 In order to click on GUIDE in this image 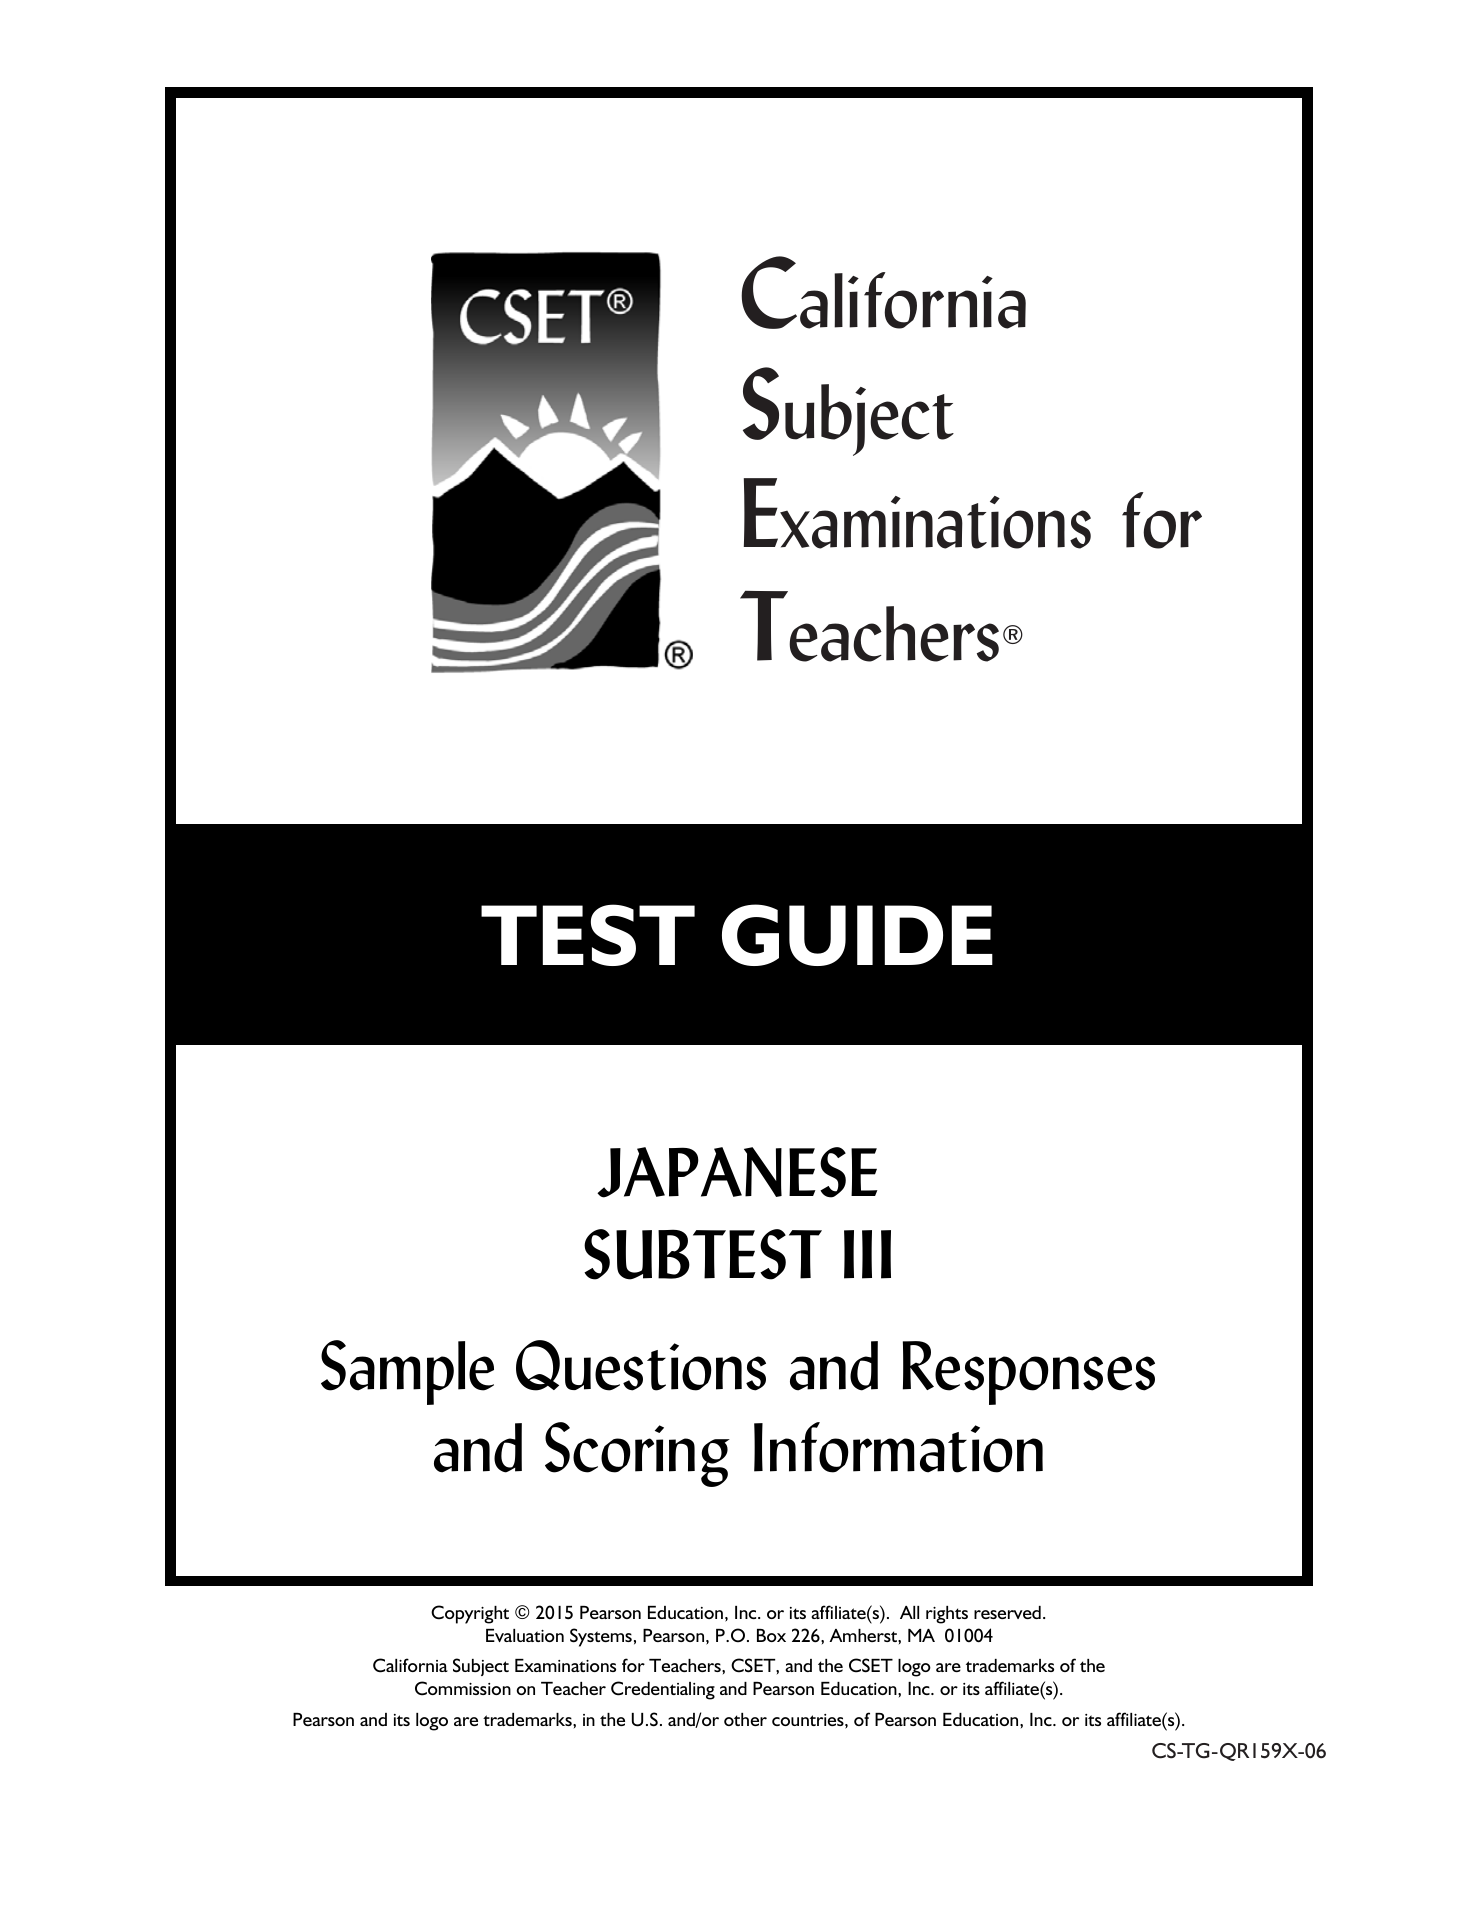, I will do `click(857, 935)`.
